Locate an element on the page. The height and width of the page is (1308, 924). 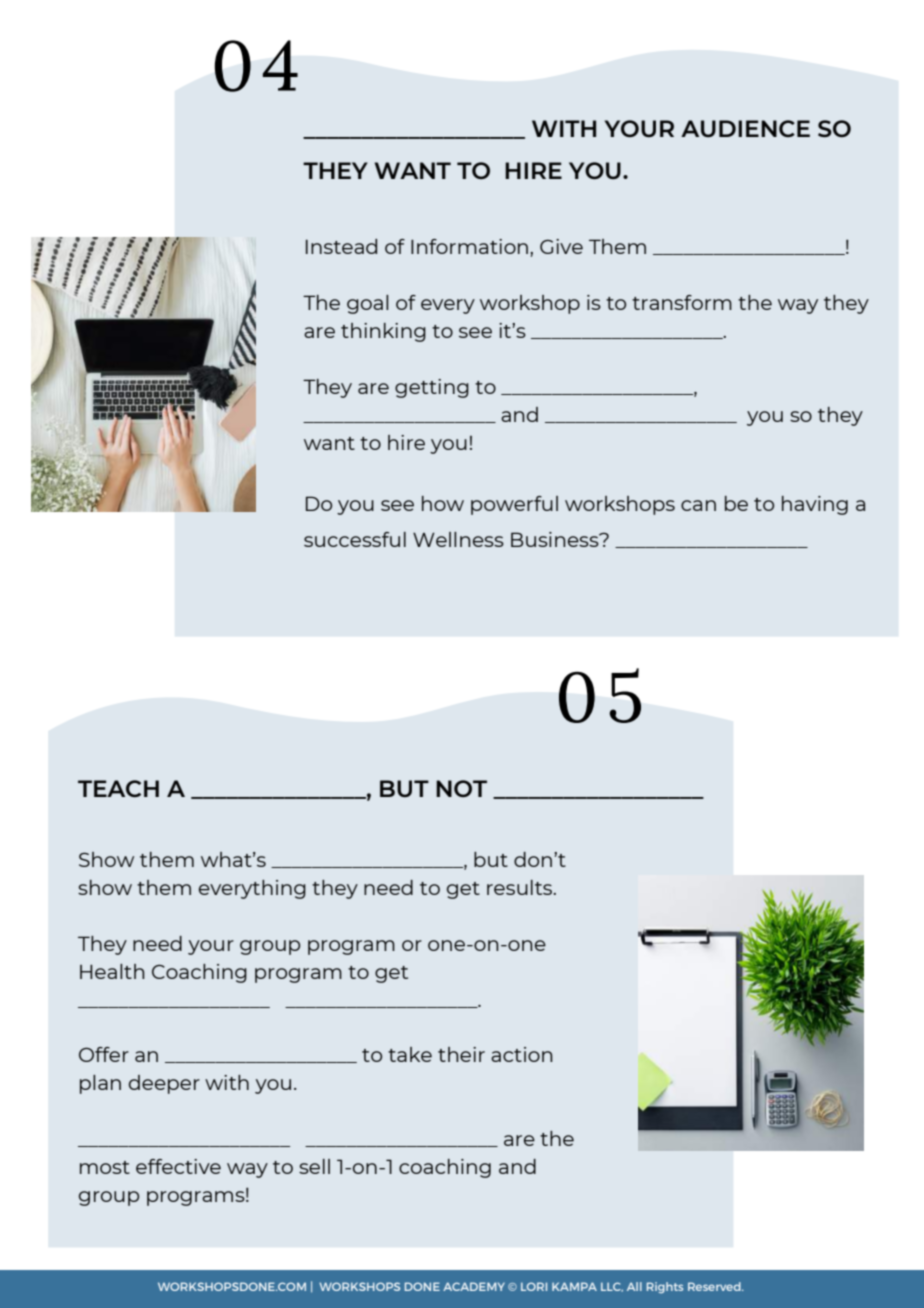
Instead is located at coordinates (341, 246).
